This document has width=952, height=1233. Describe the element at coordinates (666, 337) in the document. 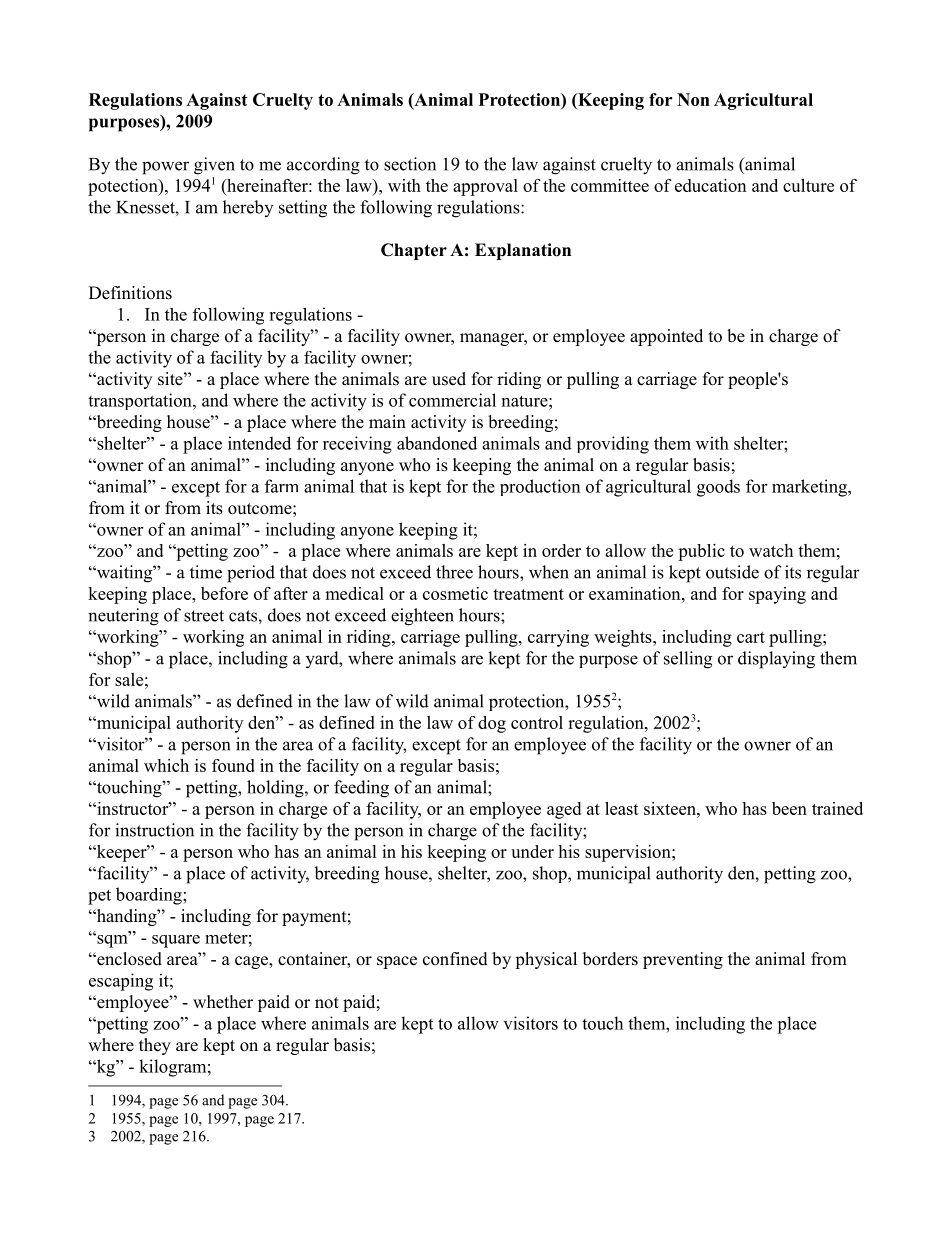

I see `appointed` at that location.
